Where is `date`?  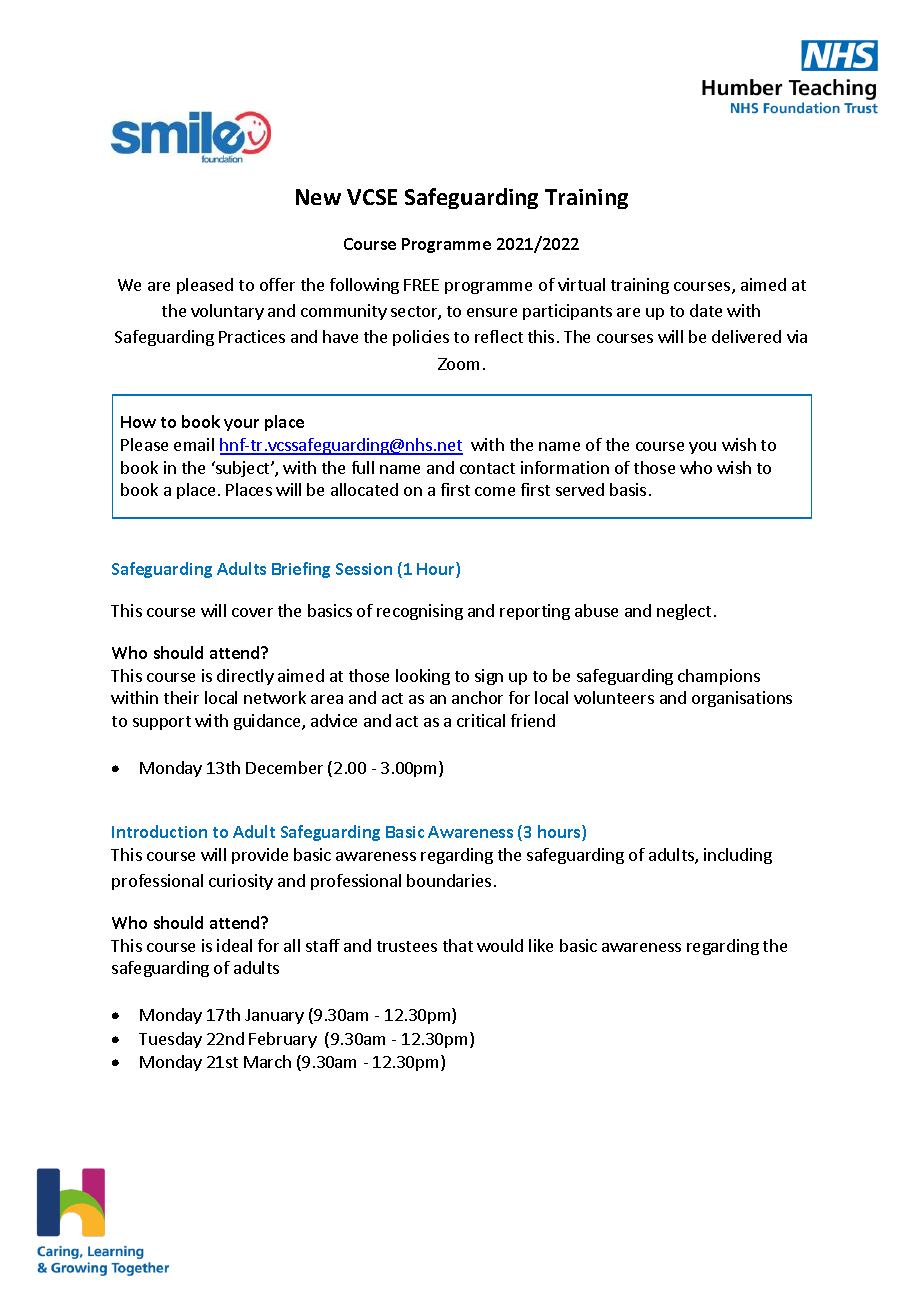 date is located at coordinates (706, 310).
